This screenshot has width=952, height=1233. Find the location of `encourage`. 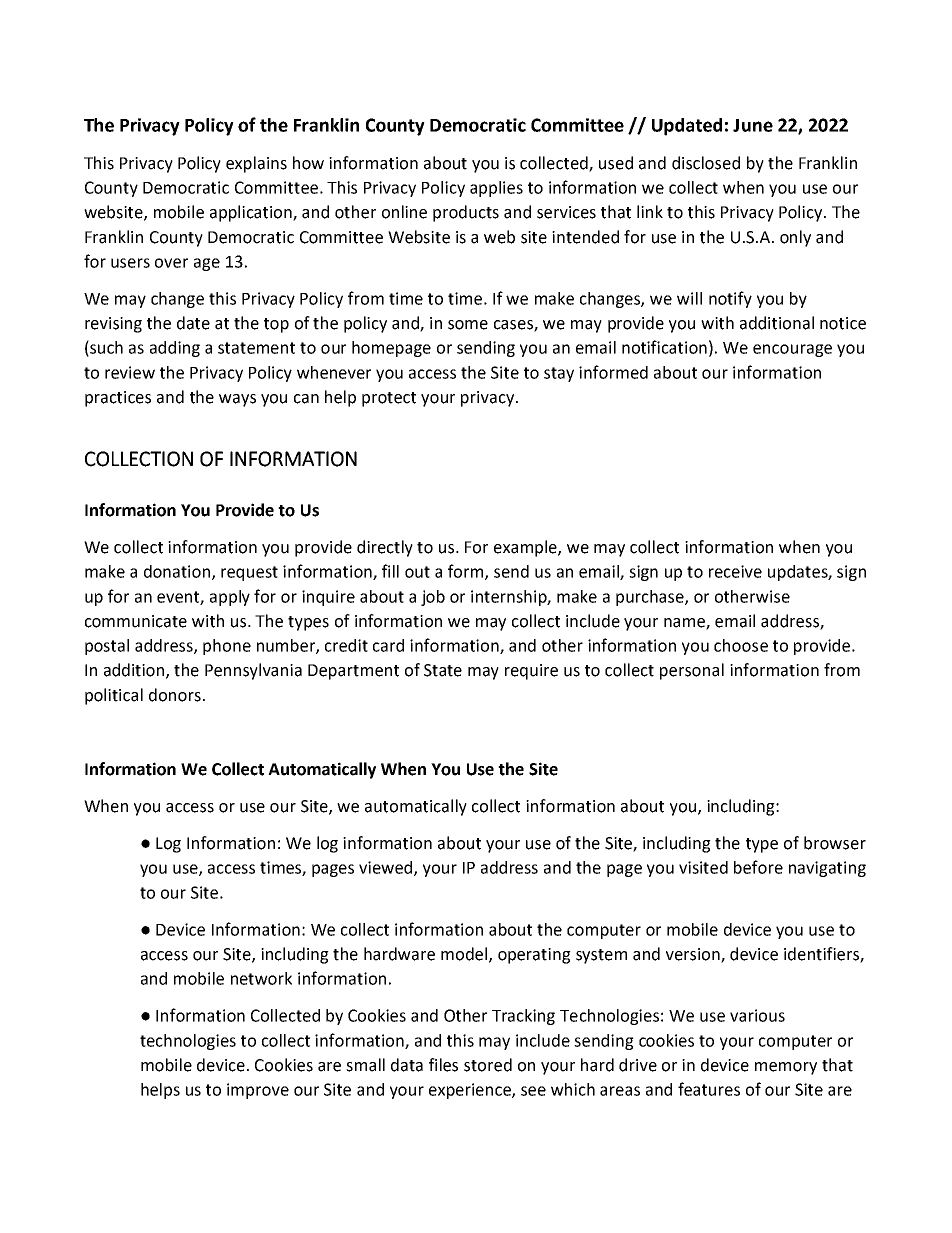

encourage is located at coordinates (792, 350).
